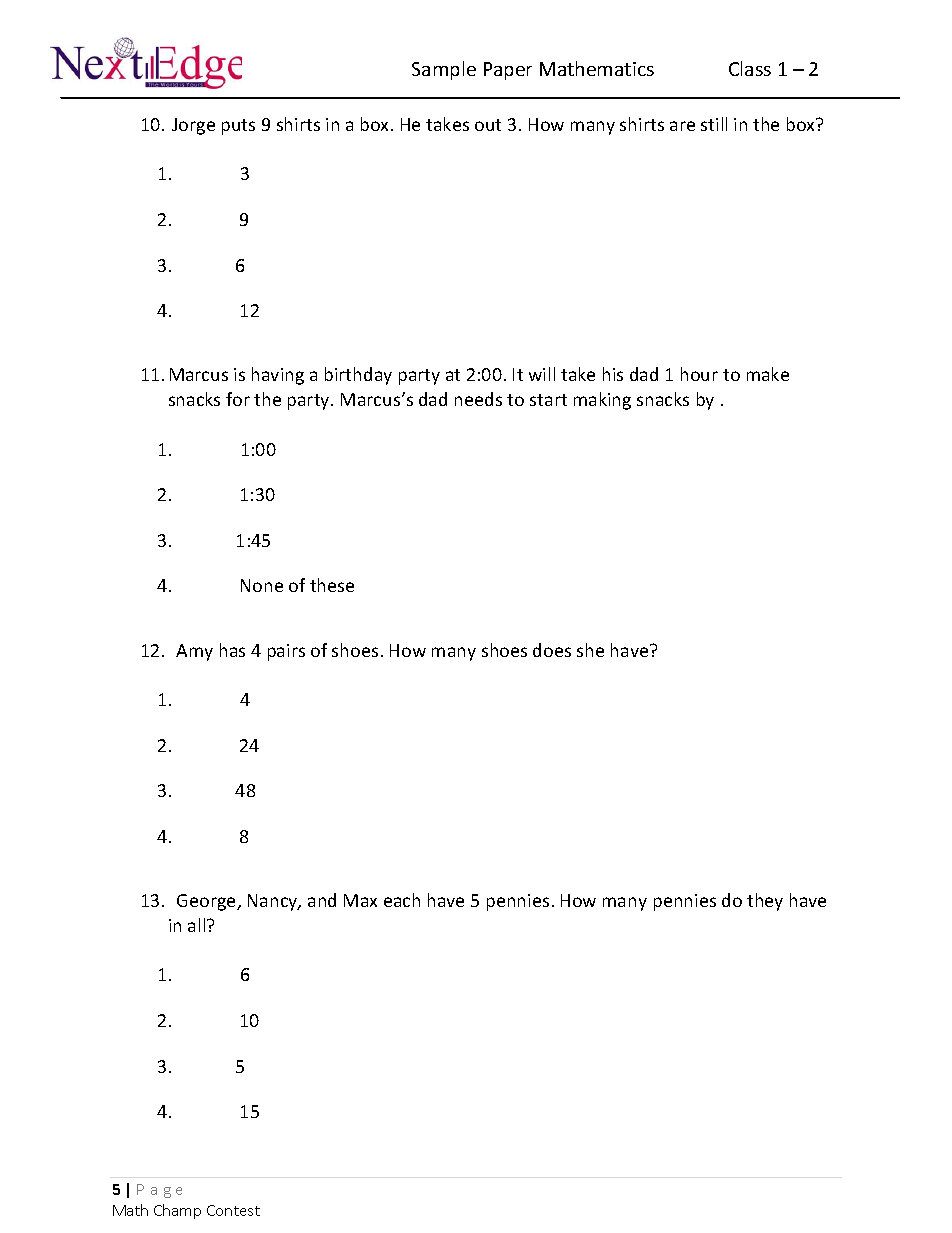  What do you see at coordinates (238, 127) in the page?
I see `puts` at bounding box center [238, 127].
